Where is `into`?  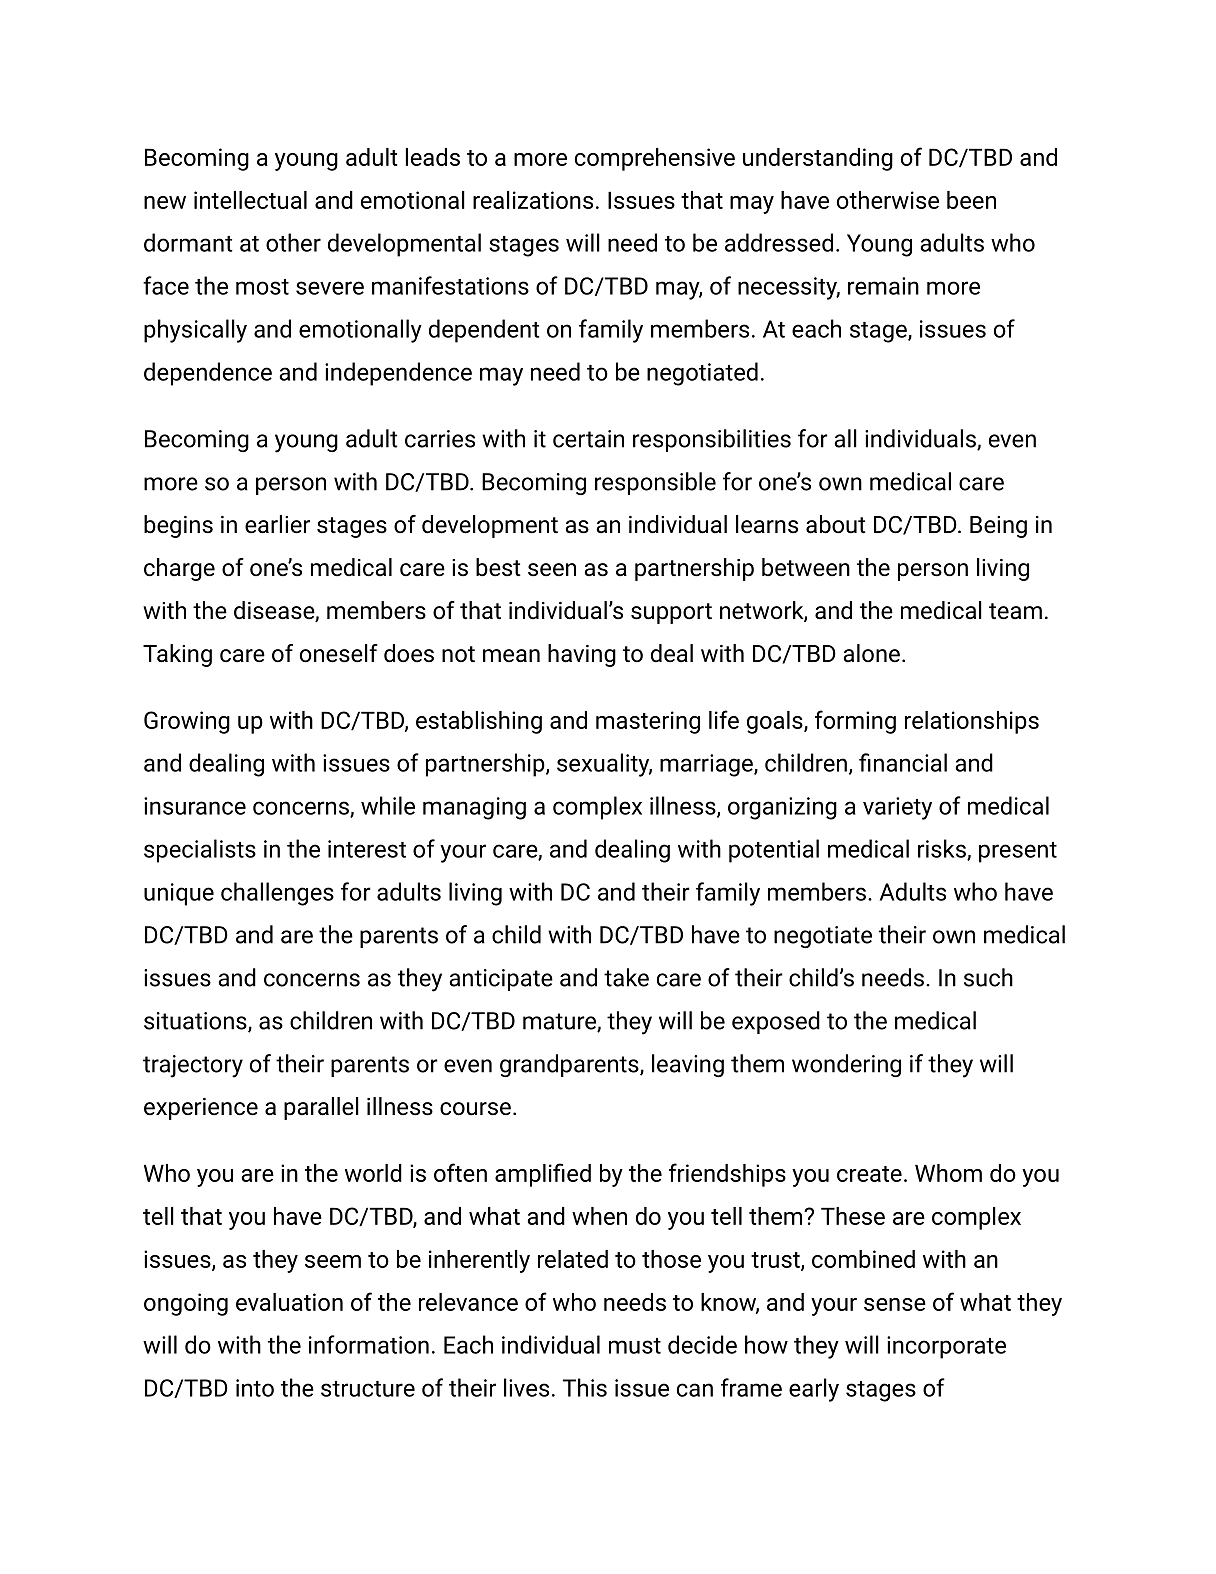
into is located at coordinates (255, 1388).
